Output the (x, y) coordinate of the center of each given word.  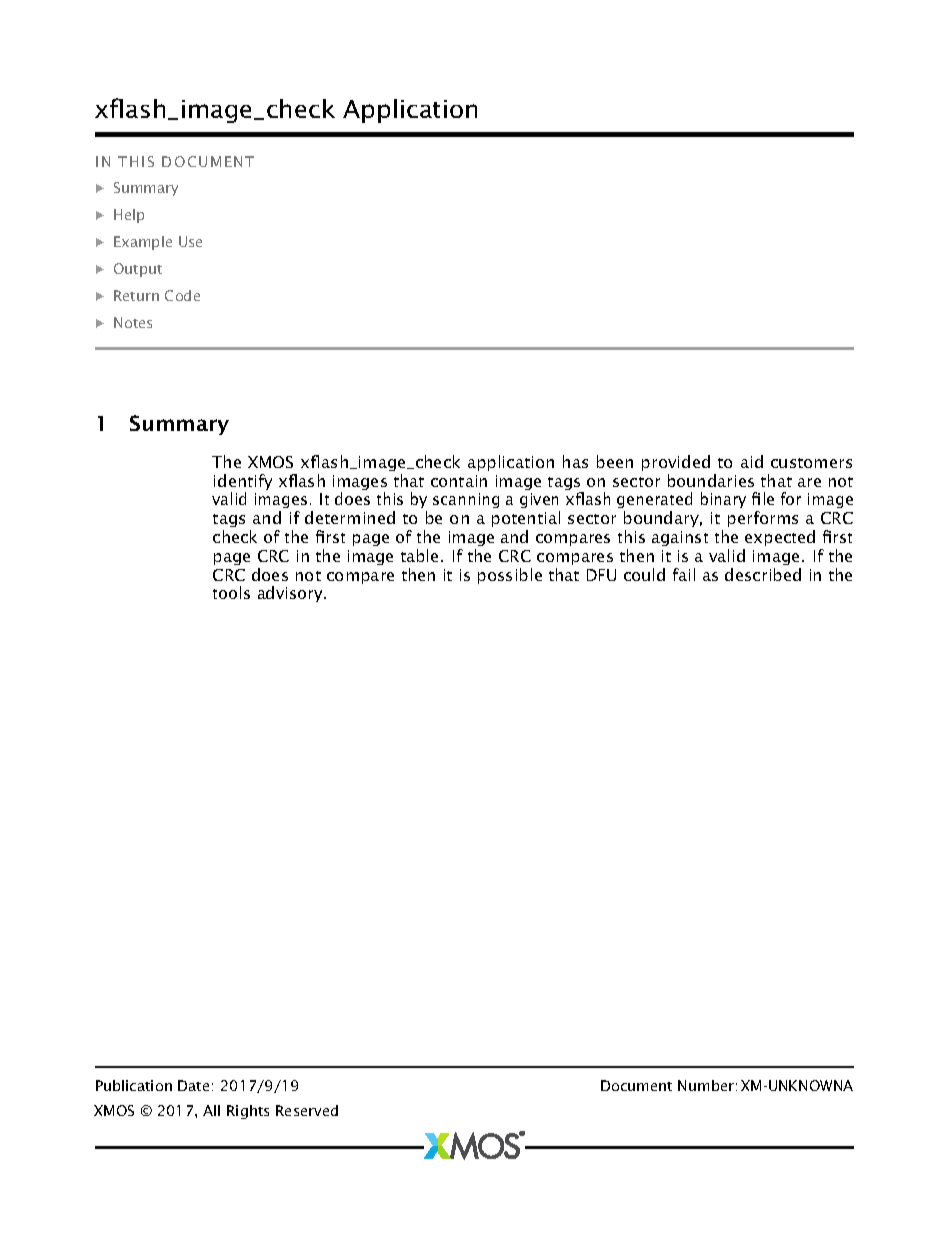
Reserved (307, 1110)
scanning (466, 500)
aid (752, 461)
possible (510, 576)
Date (193, 1085)
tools (231, 592)
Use (190, 241)
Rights (248, 1112)
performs (763, 519)
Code (182, 295)
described (763, 574)
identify (243, 483)
